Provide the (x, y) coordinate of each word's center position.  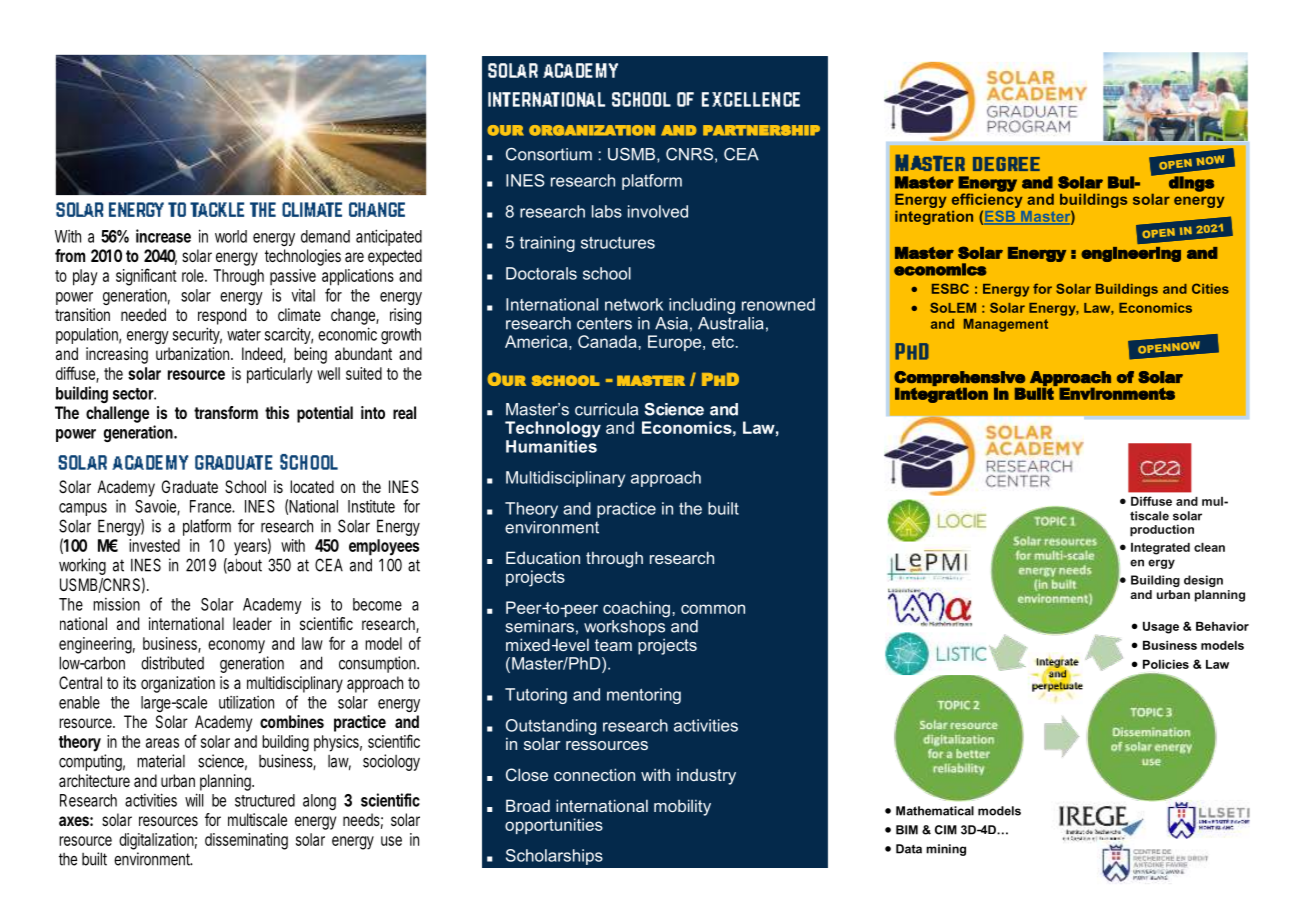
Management (1006, 325)
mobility (682, 807)
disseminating (246, 841)
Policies (1166, 664)
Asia (671, 323)
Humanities (551, 446)
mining (946, 850)
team (613, 645)
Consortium (549, 154)
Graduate (190, 486)
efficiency (987, 199)
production (1162, 531)
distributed (172, 663)
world (231, 236)
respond (222, 316)
